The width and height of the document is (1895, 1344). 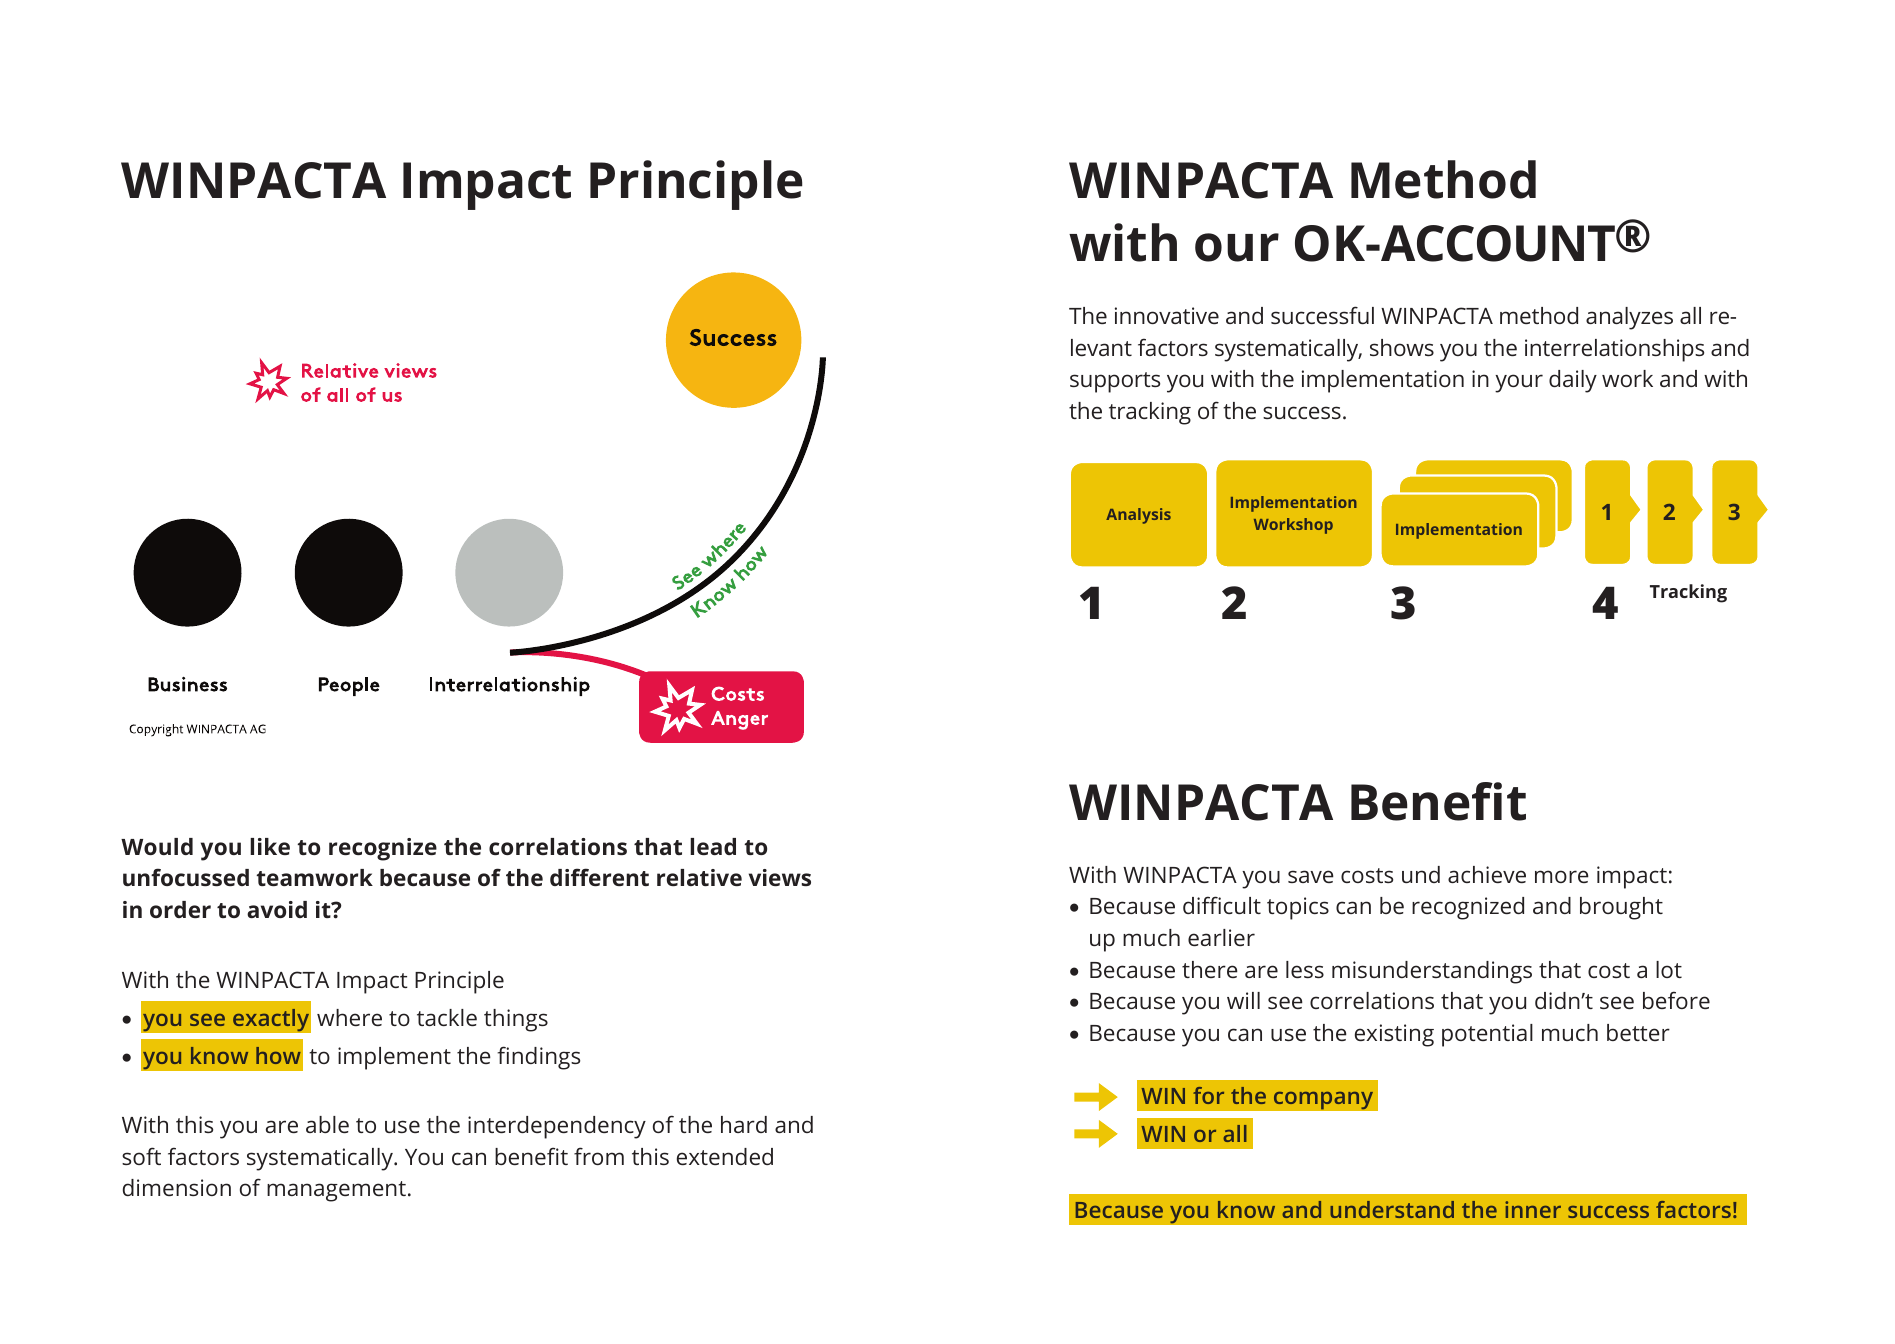 What do you see at coordinates (336, 1191) in the document?
I see `management` at bounding box center [336, 1191].
